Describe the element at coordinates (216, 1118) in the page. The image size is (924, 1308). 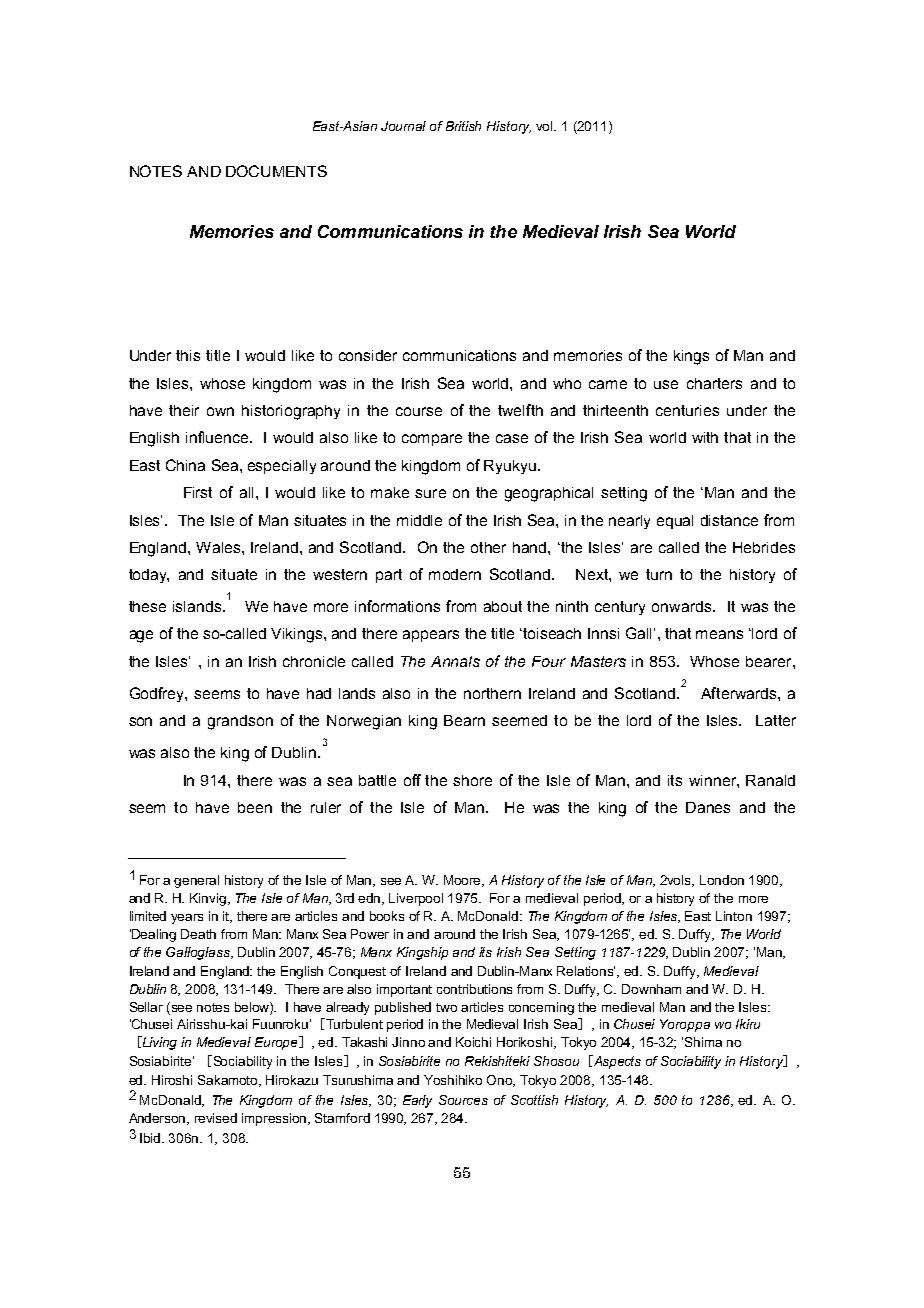
I see `revised` at that location.
